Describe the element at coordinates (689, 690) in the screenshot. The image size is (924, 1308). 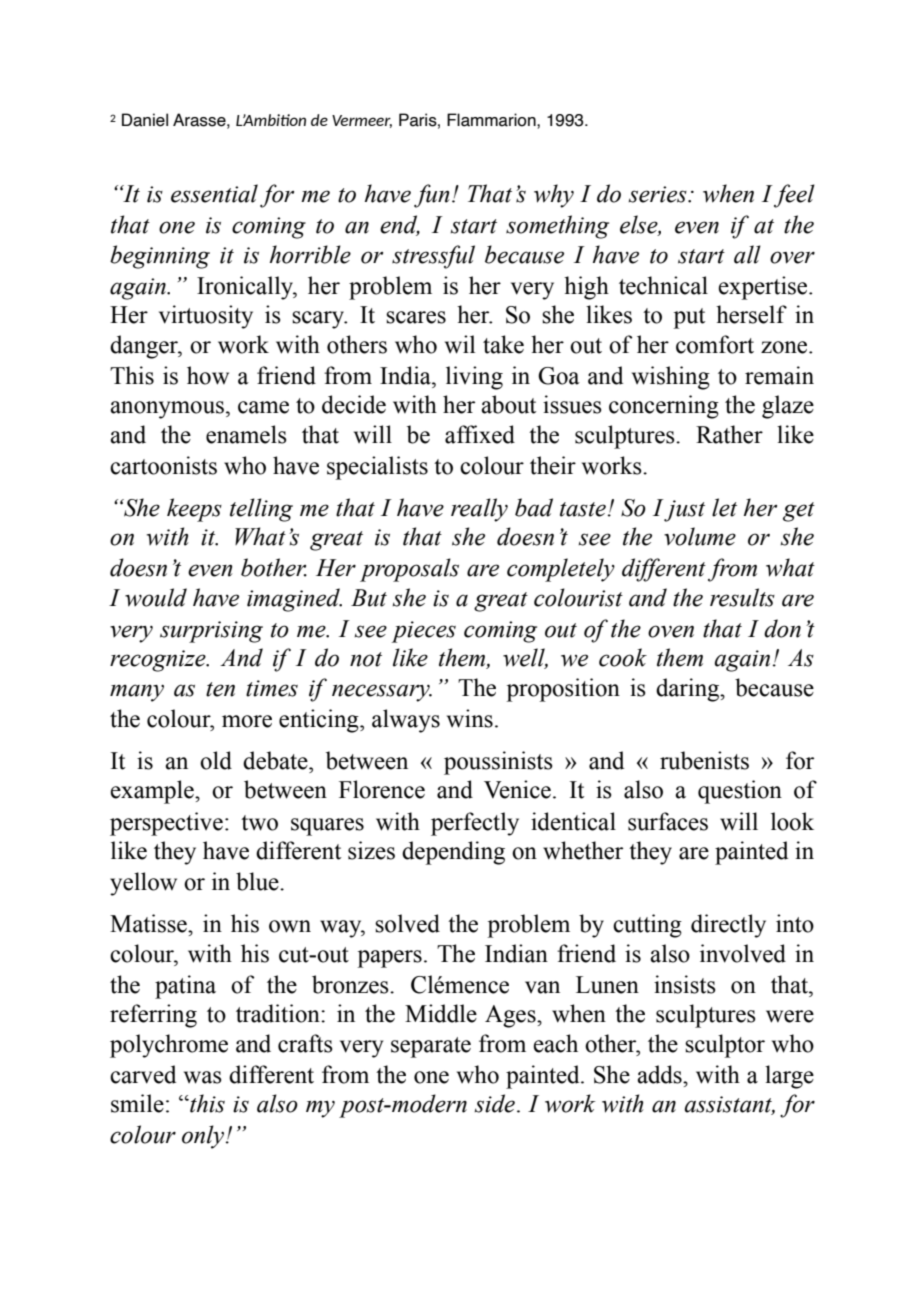
I see `daring` at that location.
